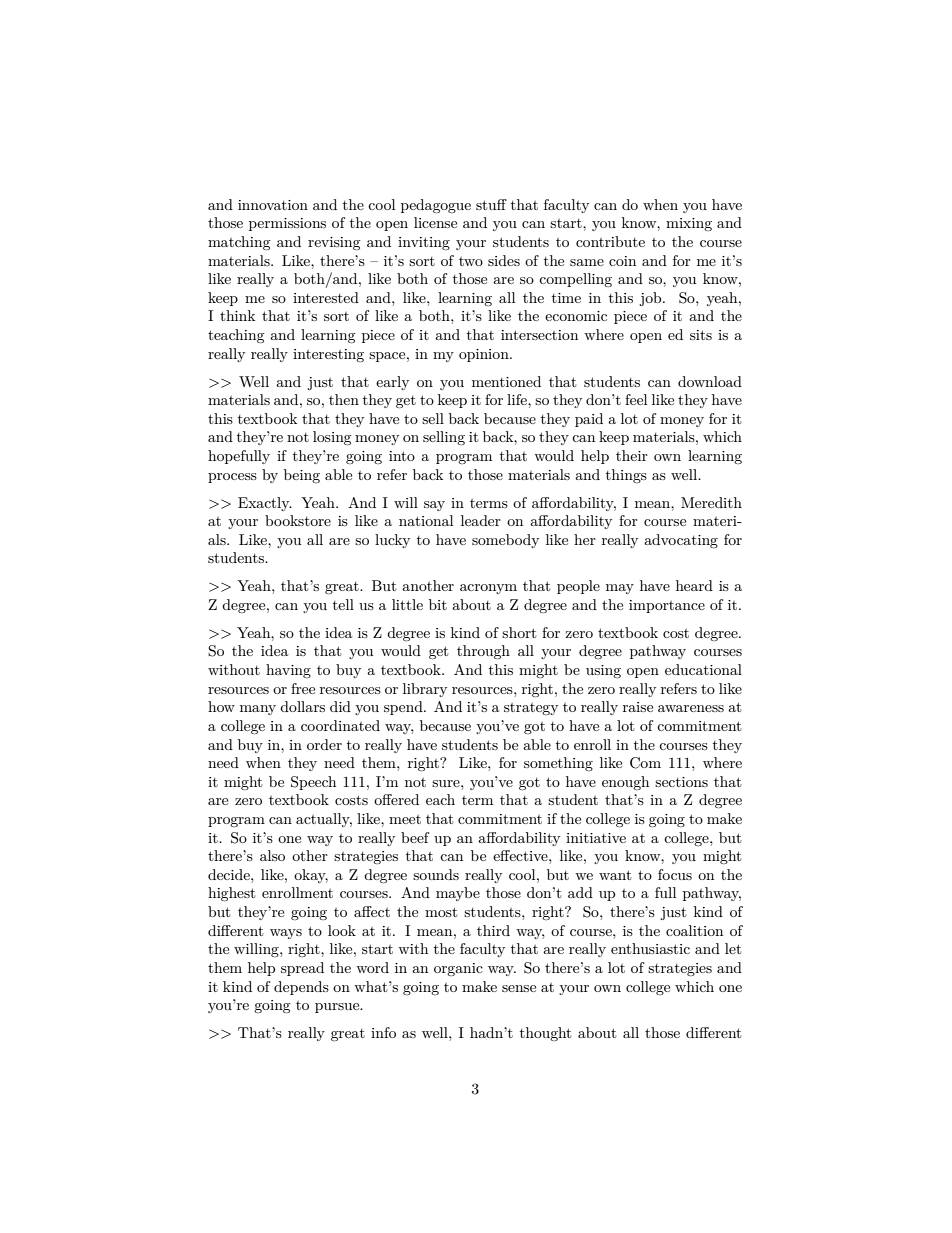  I want to click on sense, so click(519, 988).
